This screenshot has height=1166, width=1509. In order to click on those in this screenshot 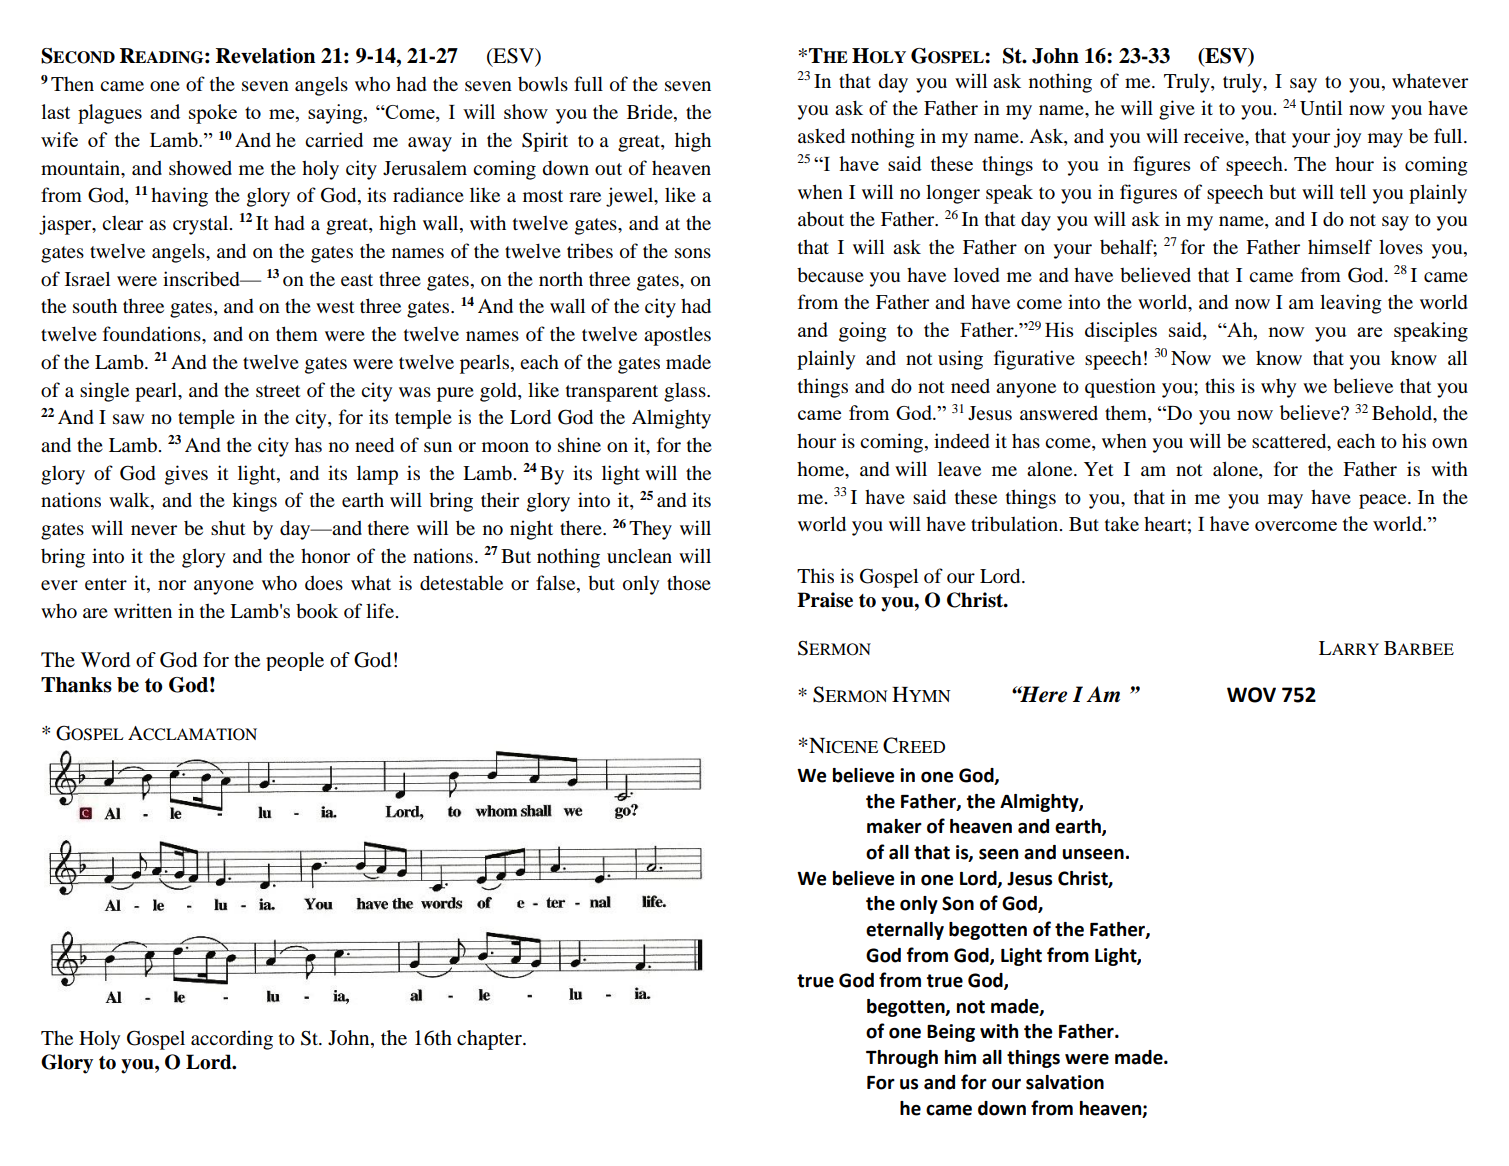, I will do `click(689, 583)`.
